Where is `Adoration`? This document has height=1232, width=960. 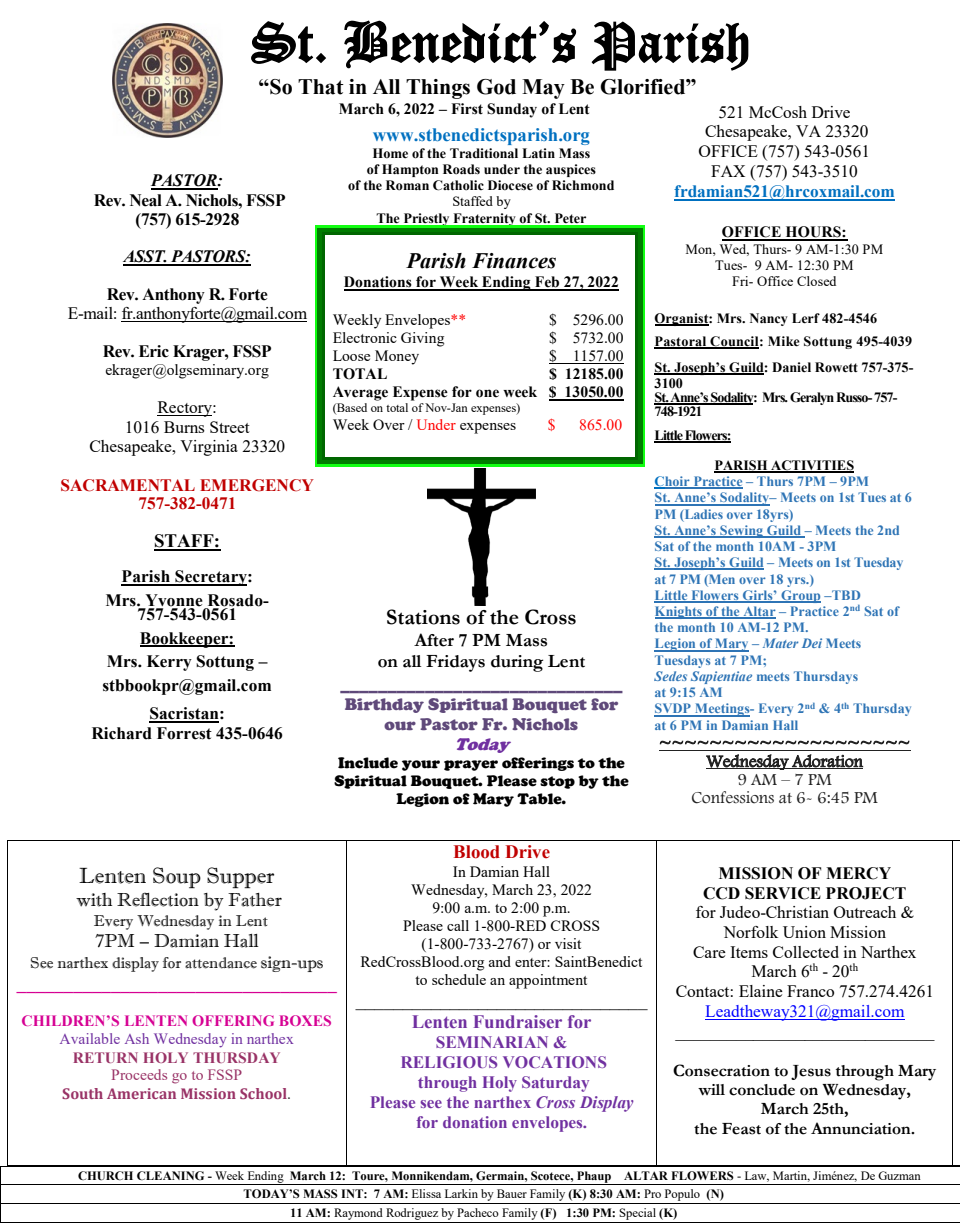
Adoration is located at coordinates (826, 761).
